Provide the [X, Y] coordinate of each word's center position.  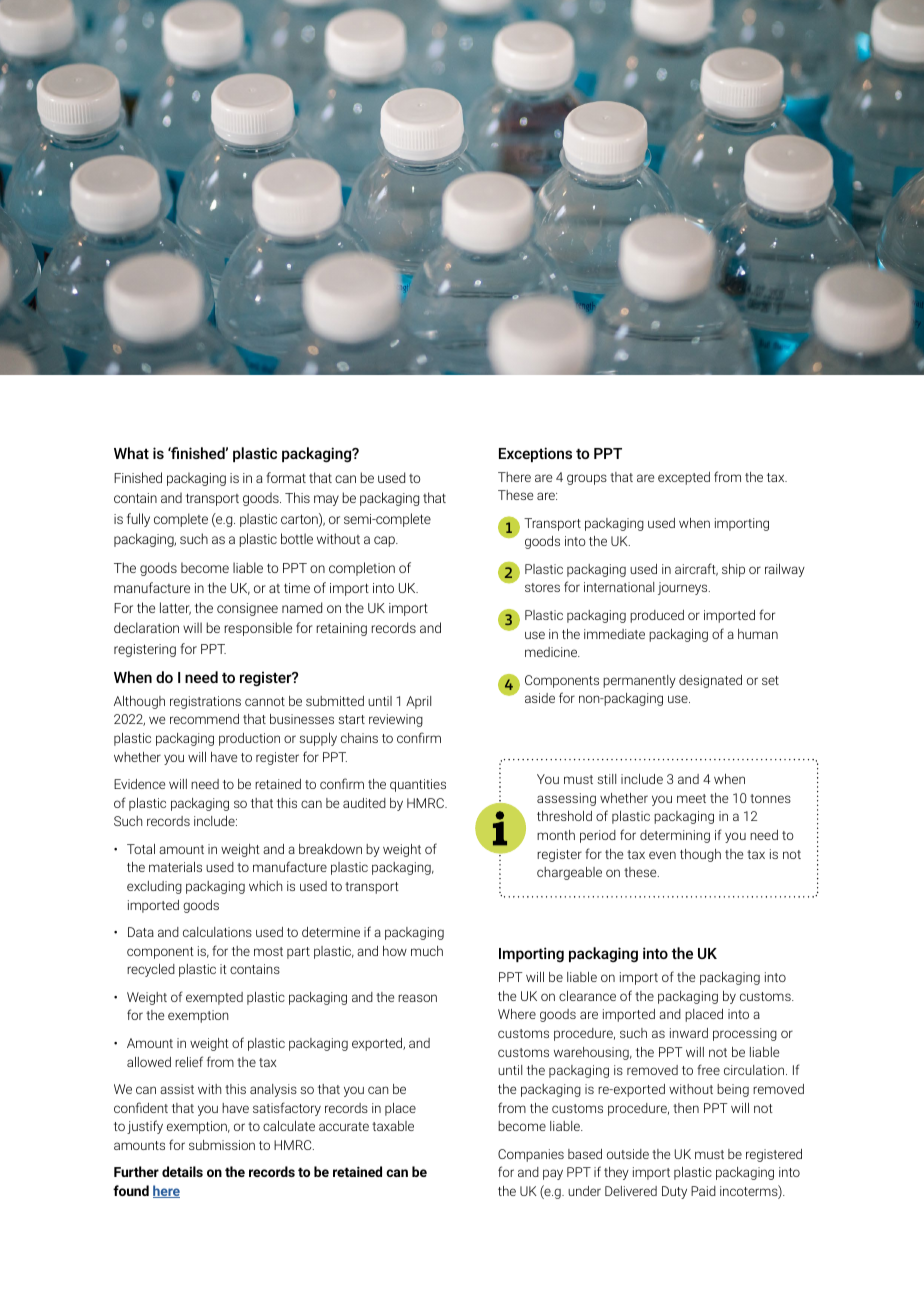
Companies [531, 1155]
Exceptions [535, 454]
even [662, 855]
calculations [217, 932]
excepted [684, 478]
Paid [703, 1191]
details [182, 1171]
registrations [205, 702]
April [418, 702]
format [286, 477]
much [427, 951]
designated [710, 681]
